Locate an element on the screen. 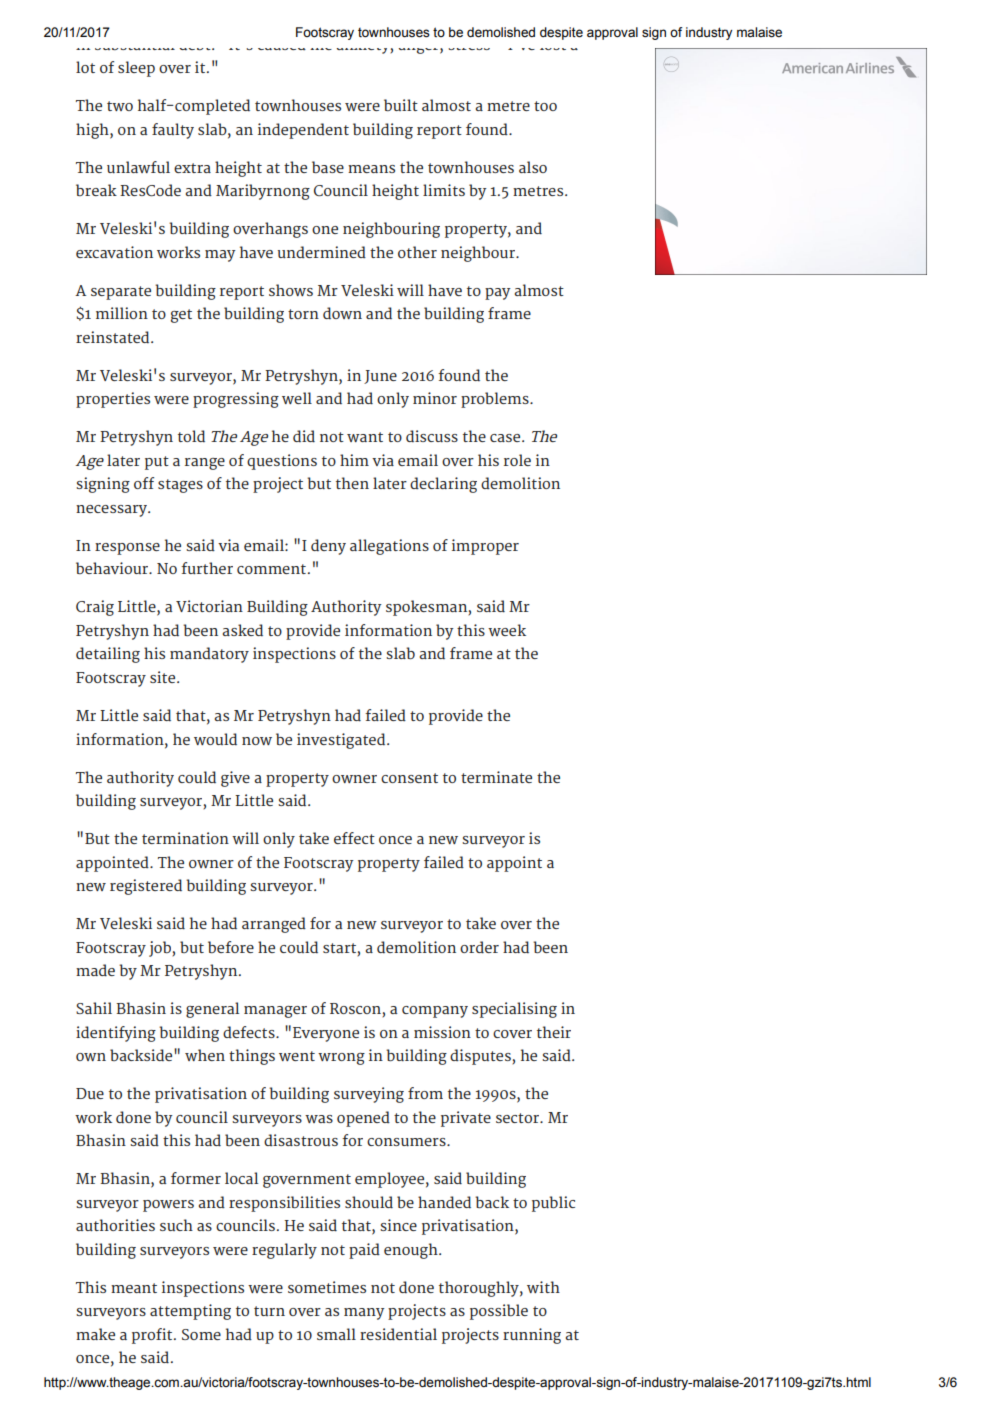 The height and width of the screenshot is (1416, 1001). sleep is located at coordinates (136, 69).
